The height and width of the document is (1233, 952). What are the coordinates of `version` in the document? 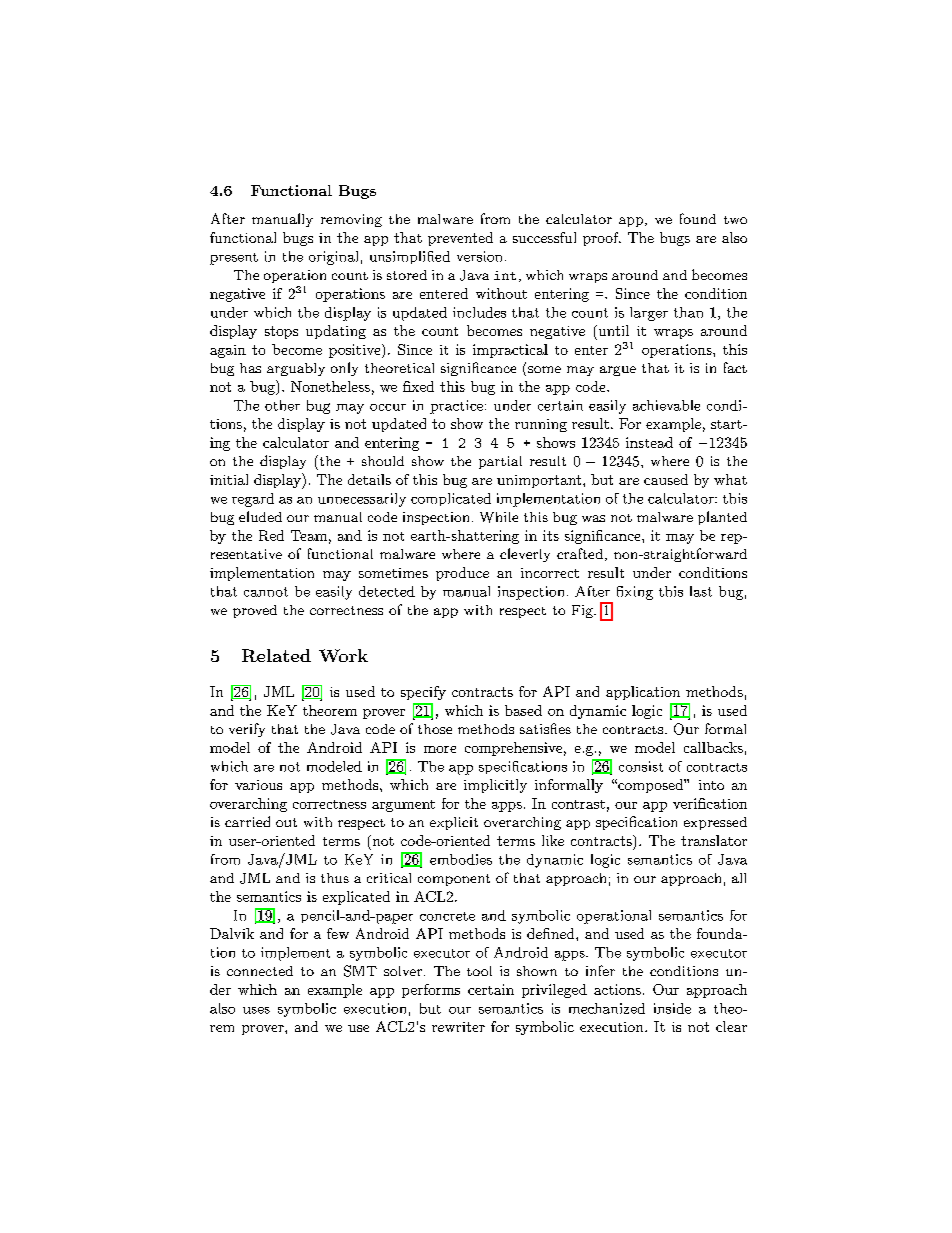 It's located at (479, 256).
